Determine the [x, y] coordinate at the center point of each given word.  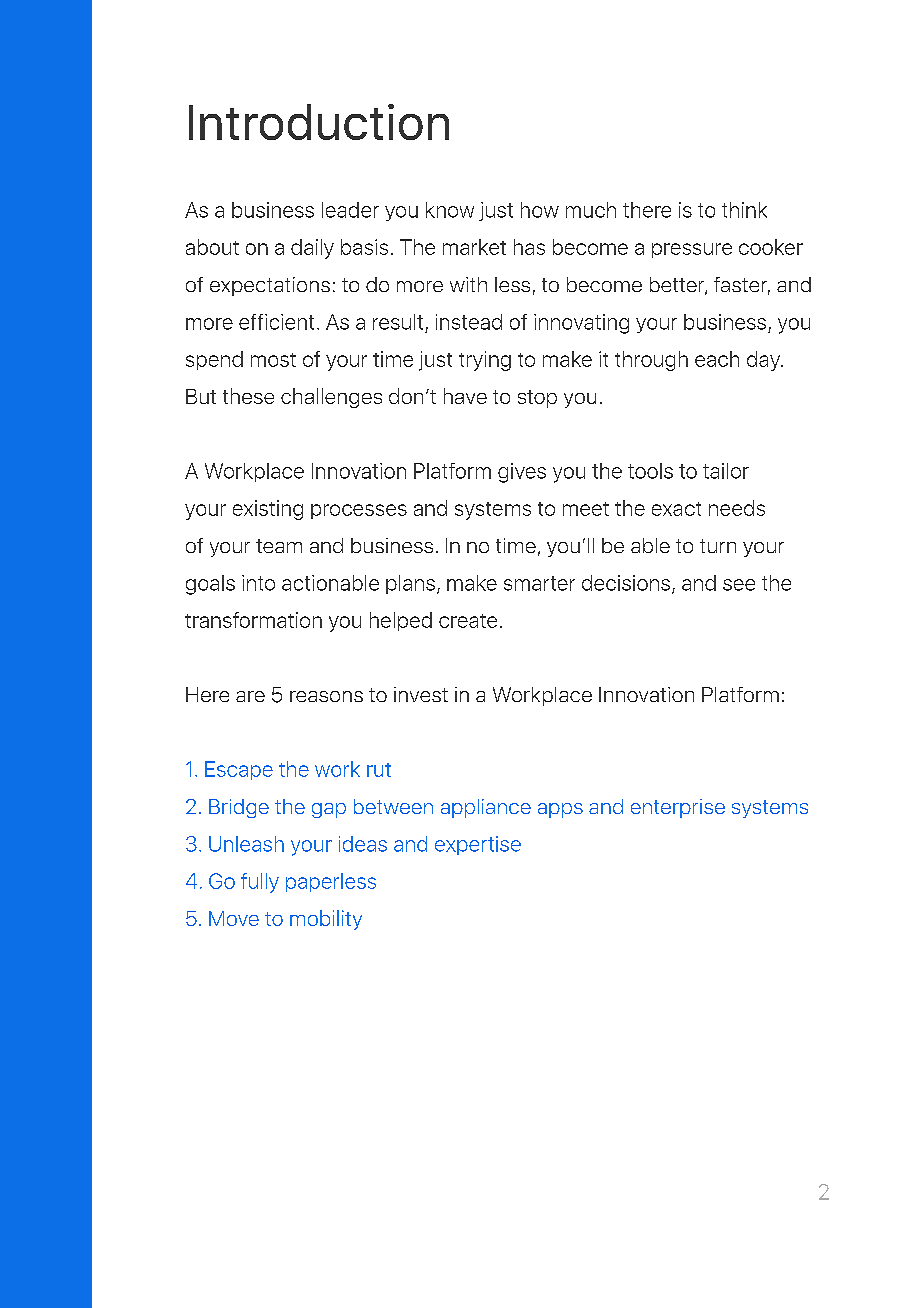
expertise [478, 845]
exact [676, 509]
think [744, 210]
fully [260, 883]
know [450, 210]
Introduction [319, 122]
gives [522, 473]
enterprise [678, 808]
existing [268, 510]
